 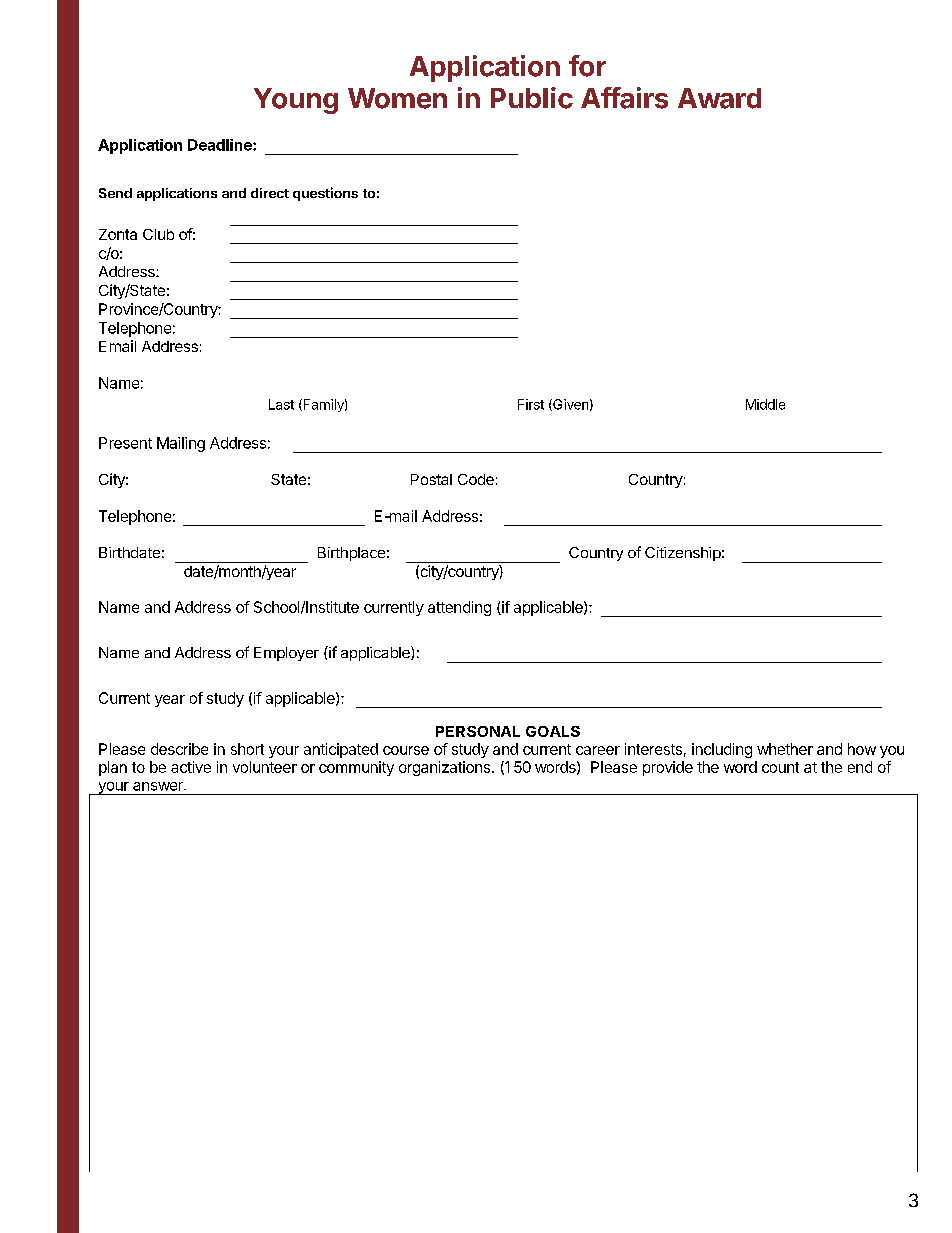 I want to click on Postal, so click(x=431, y=479).
